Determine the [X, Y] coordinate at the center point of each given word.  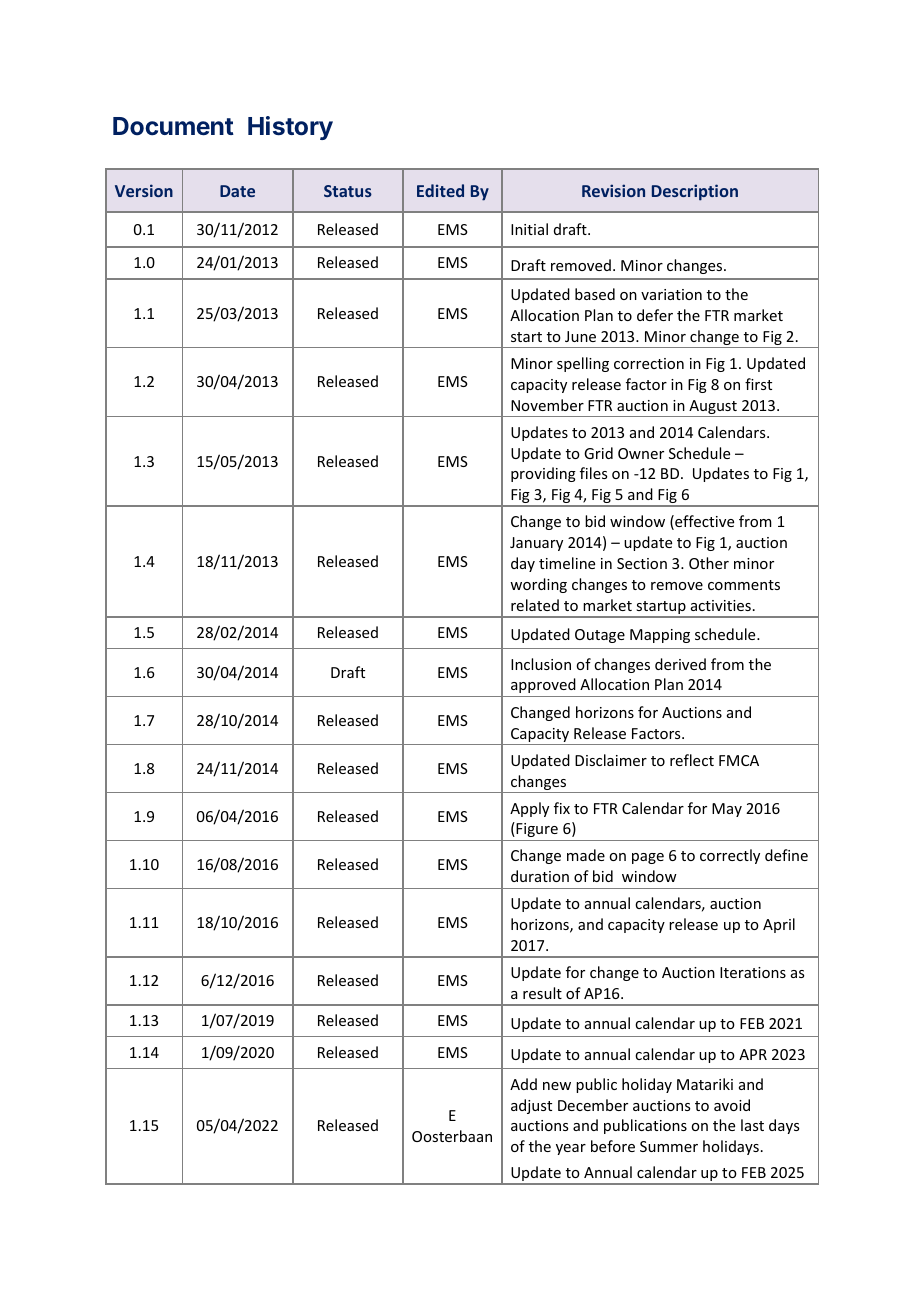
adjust [531, 1106]
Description [695, 192]
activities [721, 605]
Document [173, 126]
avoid [732, 1105]
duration [540, 876]
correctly [730, 856]
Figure [536, 829]
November [547, 405]
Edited [440, 190]
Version [144, 190]
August [713, 408]
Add [523, 1084]
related [535, 605]
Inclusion [541, 664]
